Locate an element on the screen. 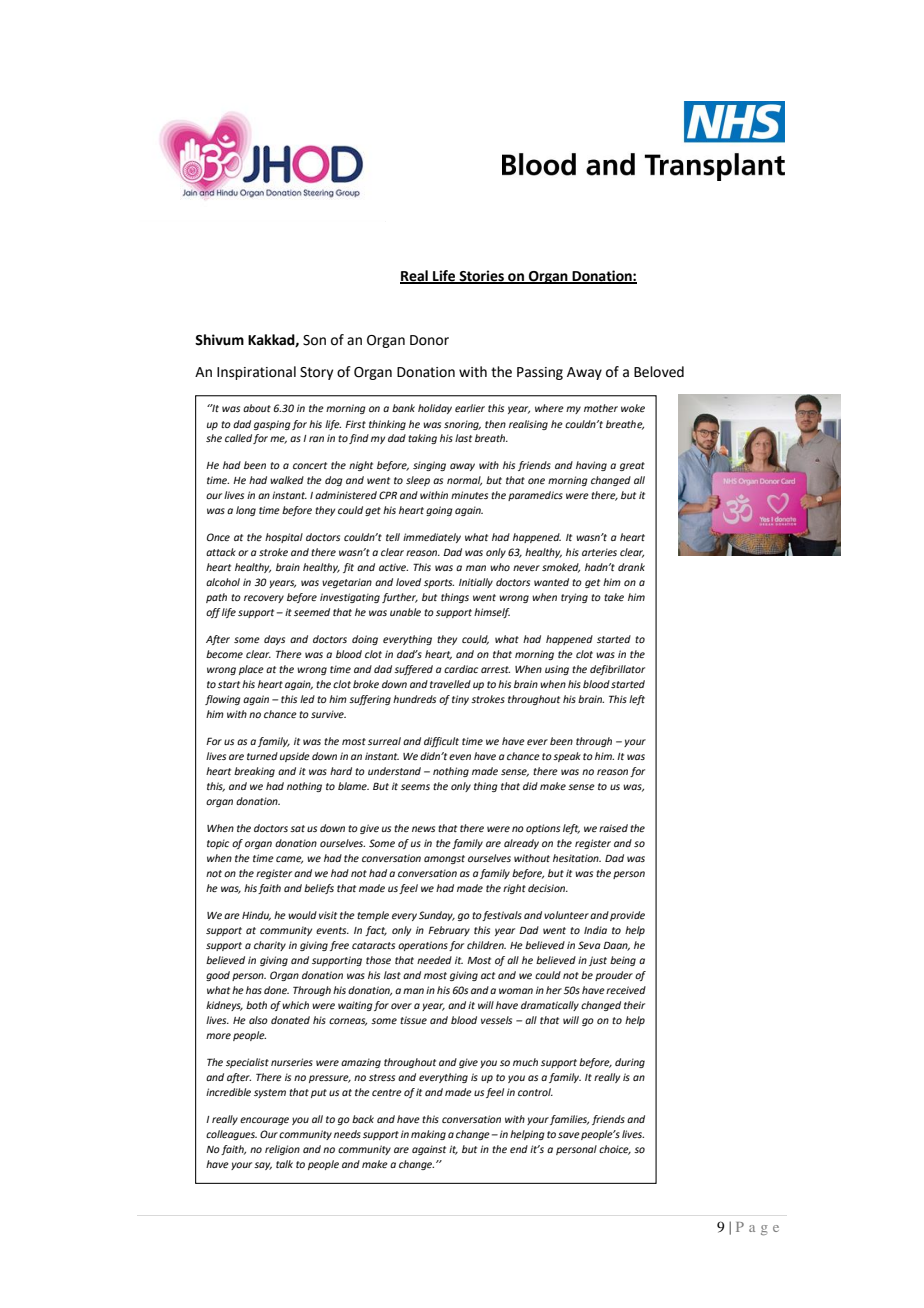  Passing is located at coordinates (540, 373).
